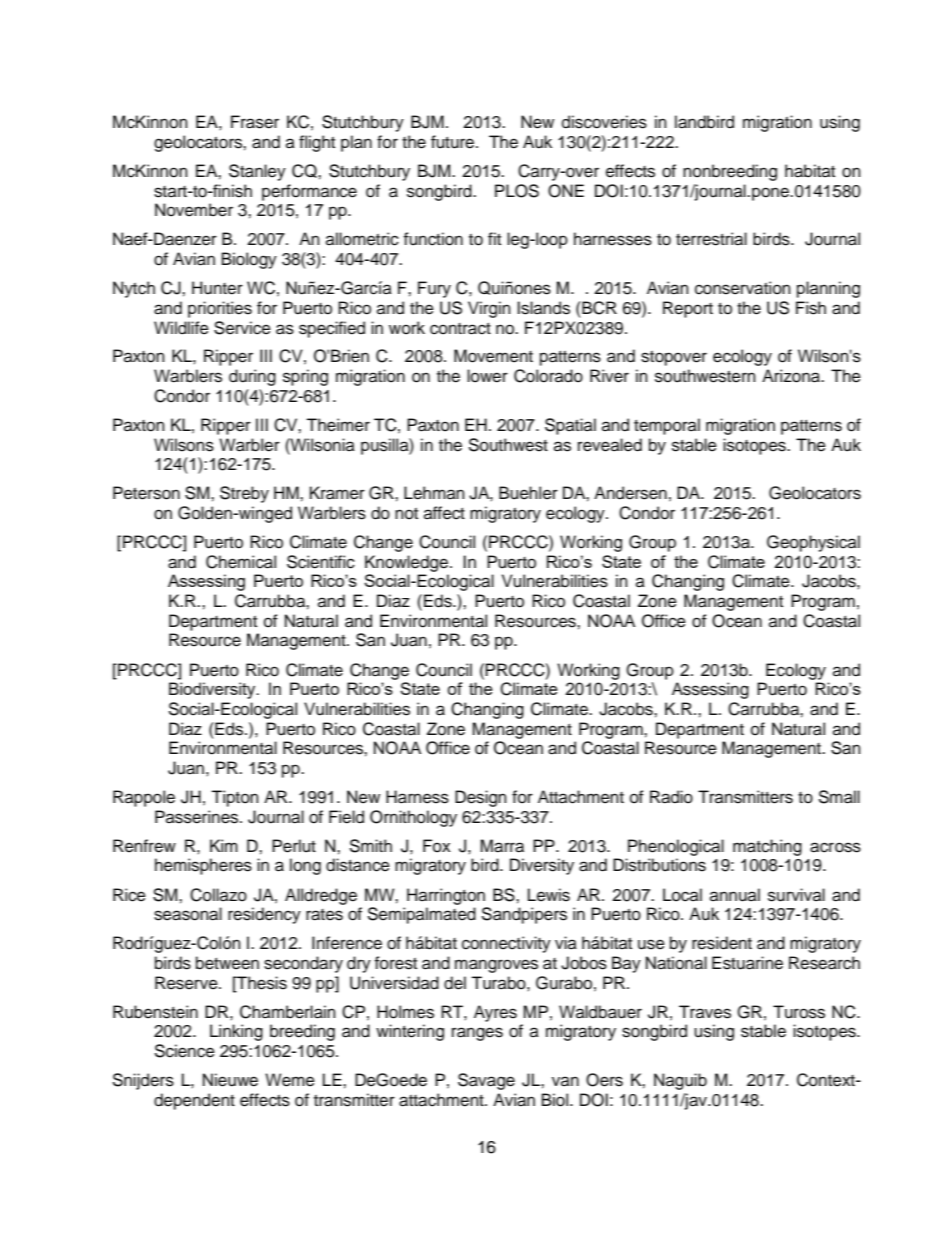  Describe the element at coordinates (454, 142) in the screenshot. I see `future` at that location.
